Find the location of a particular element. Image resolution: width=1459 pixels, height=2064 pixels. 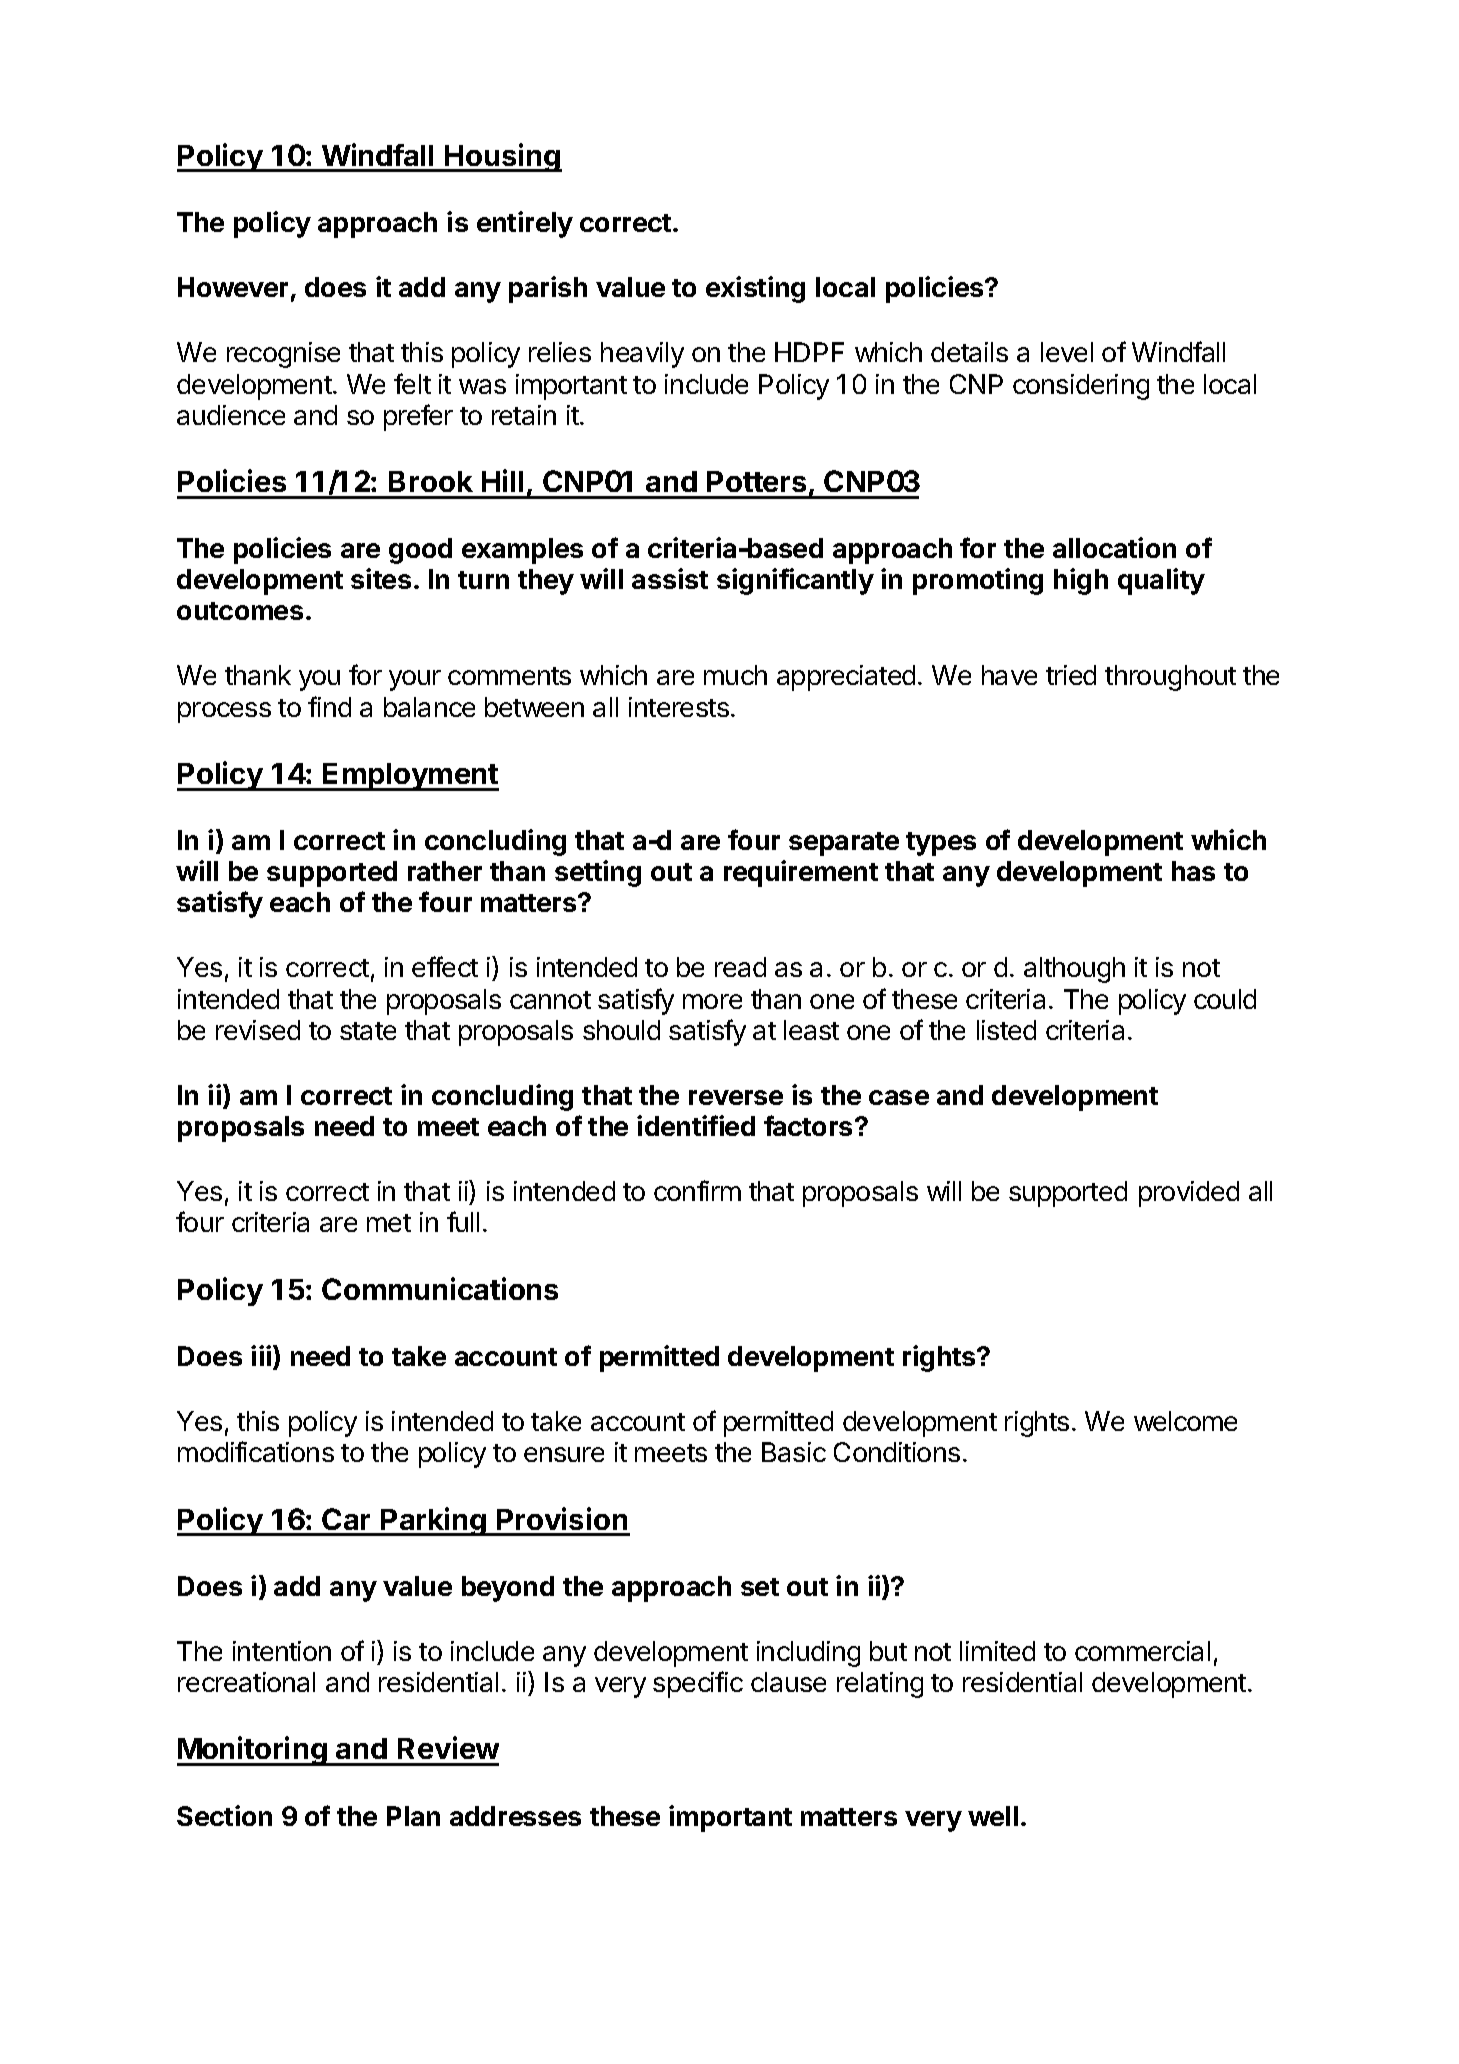

confirm is located at coordinates (697, 1190).
